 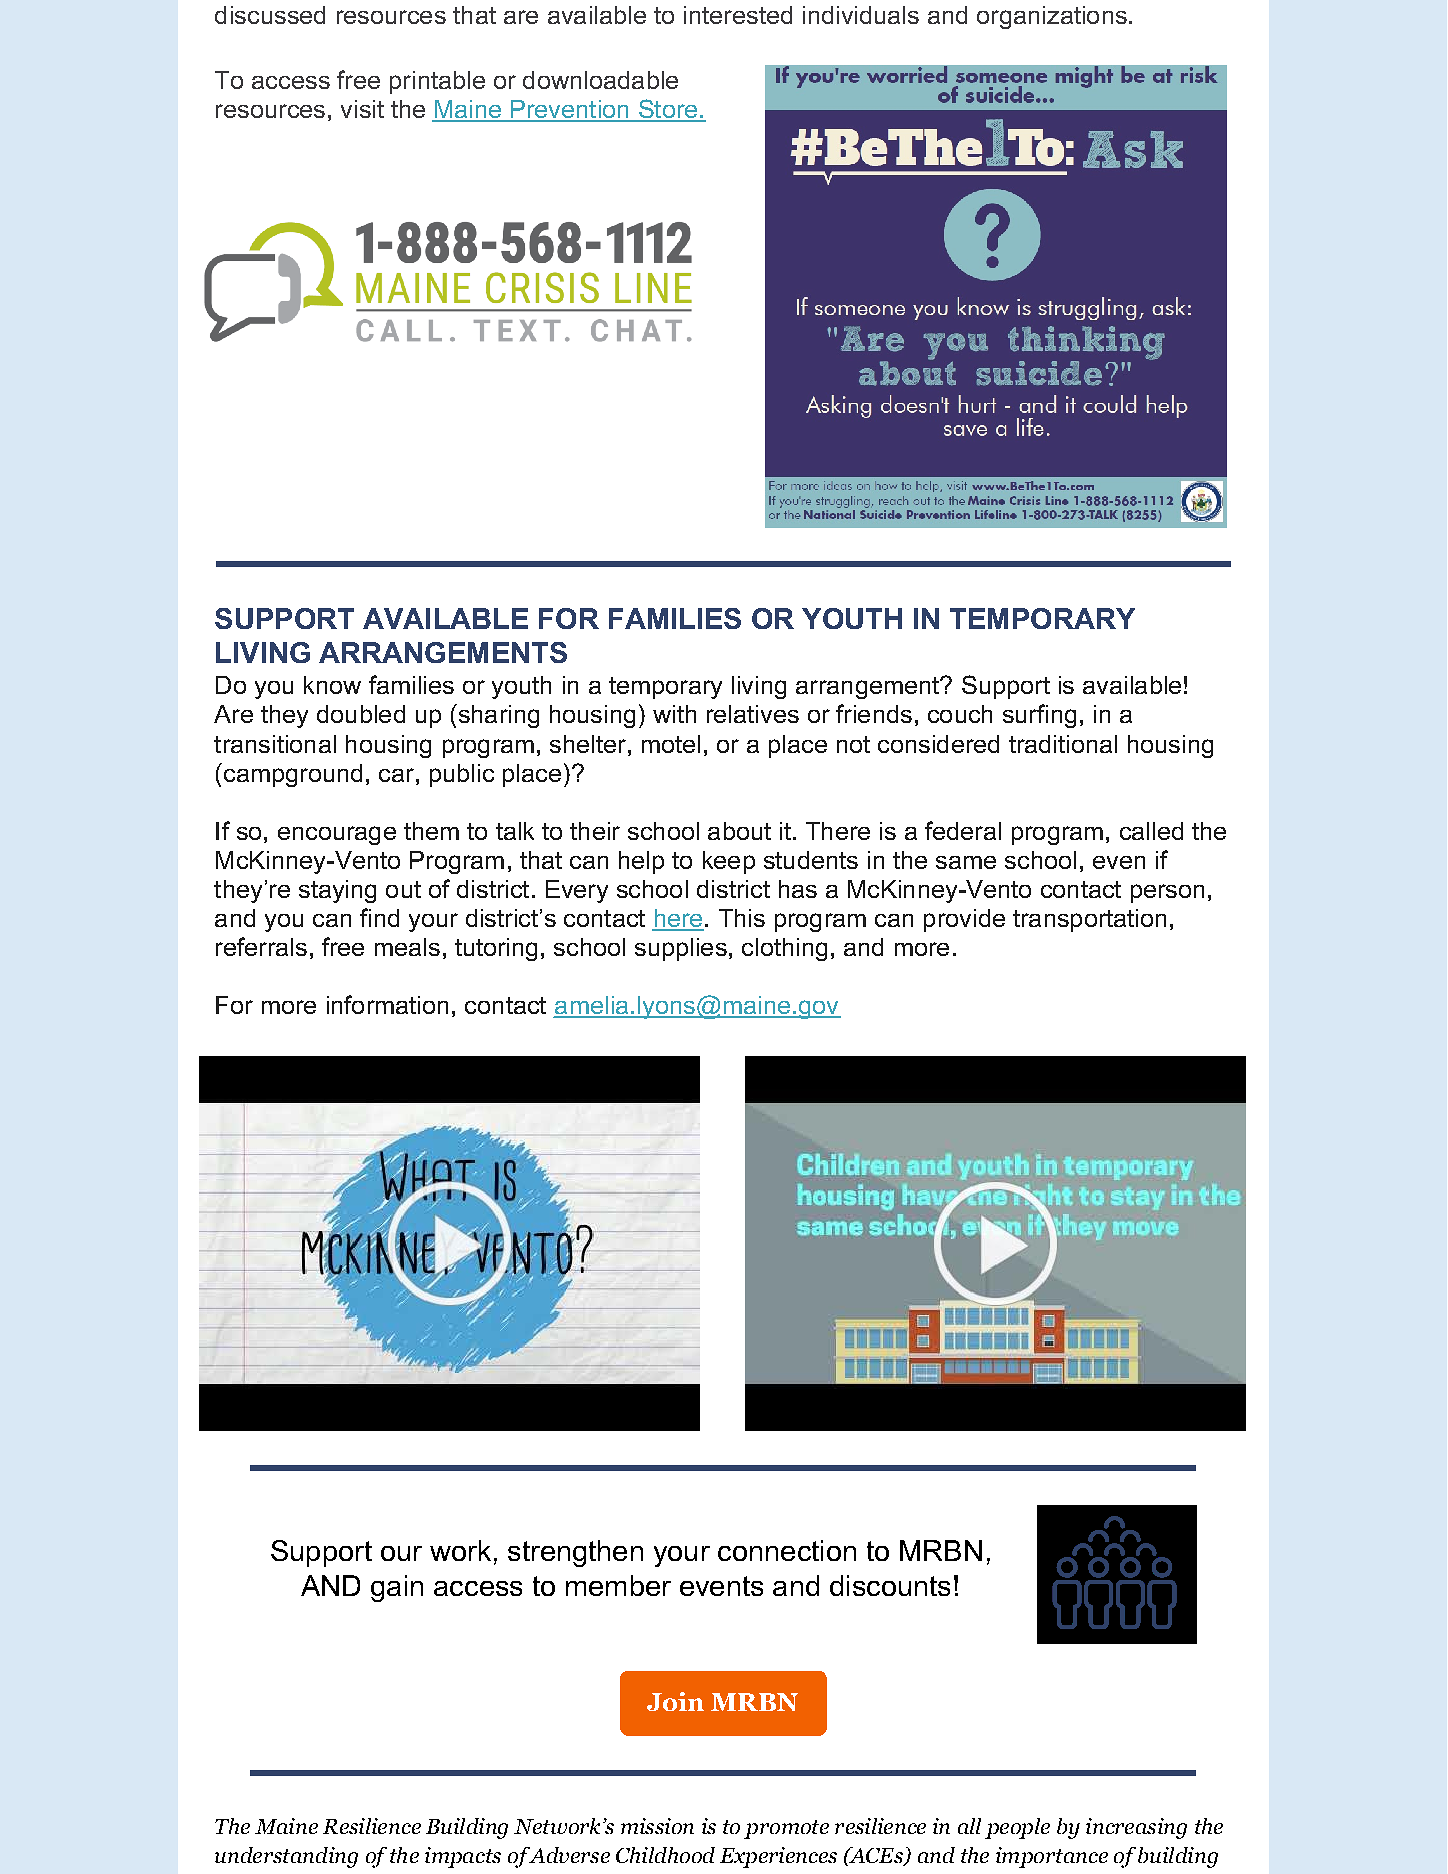 What do you see at coordinates (1089, 920) in the image?
I see `transportation` at bounding box center [1089, 920].
